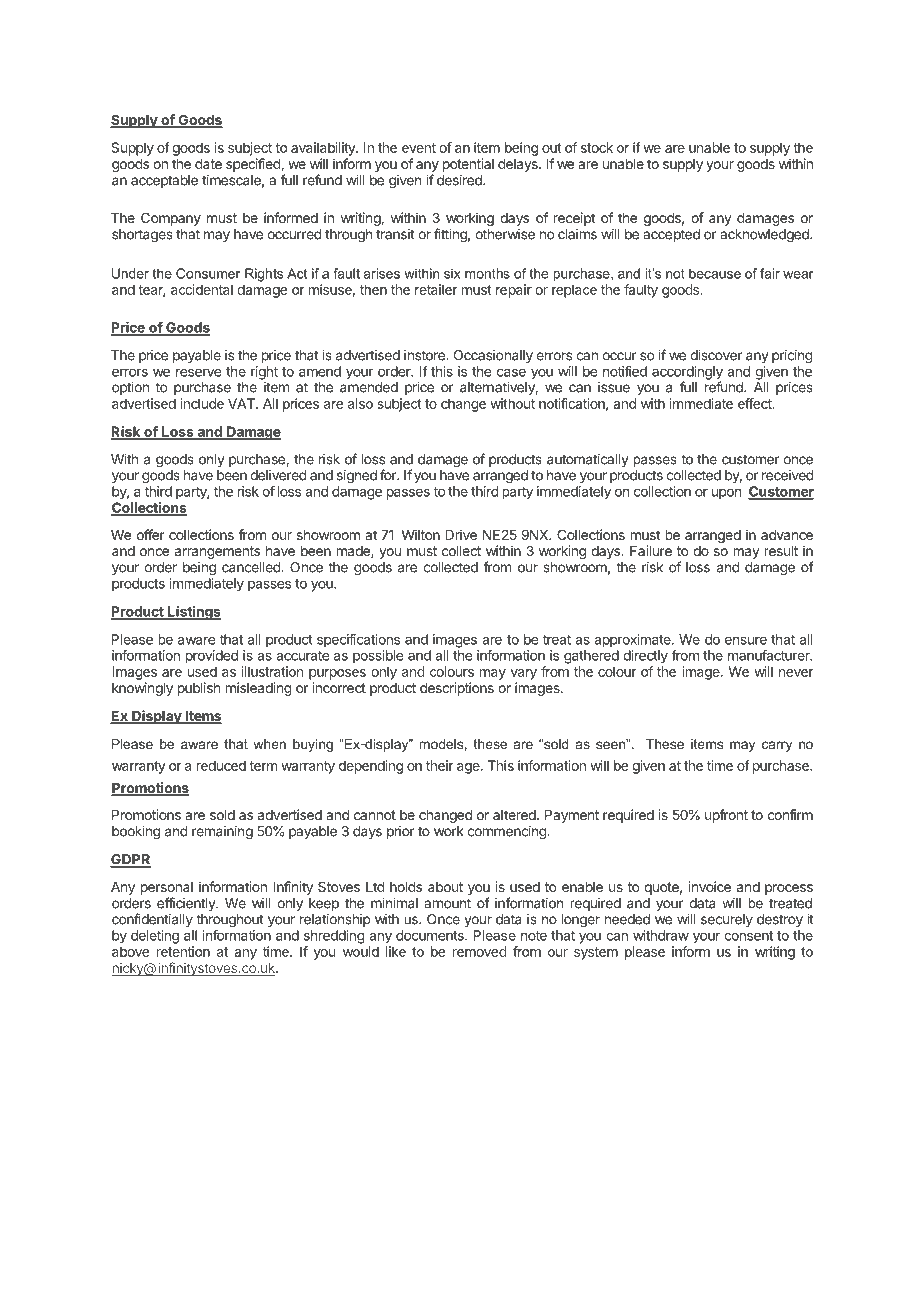 The width and height of the screenshot is (924, 1308). Describe the element at coordinates (183, 951) in the screenshot. I see `retention` at that location.
